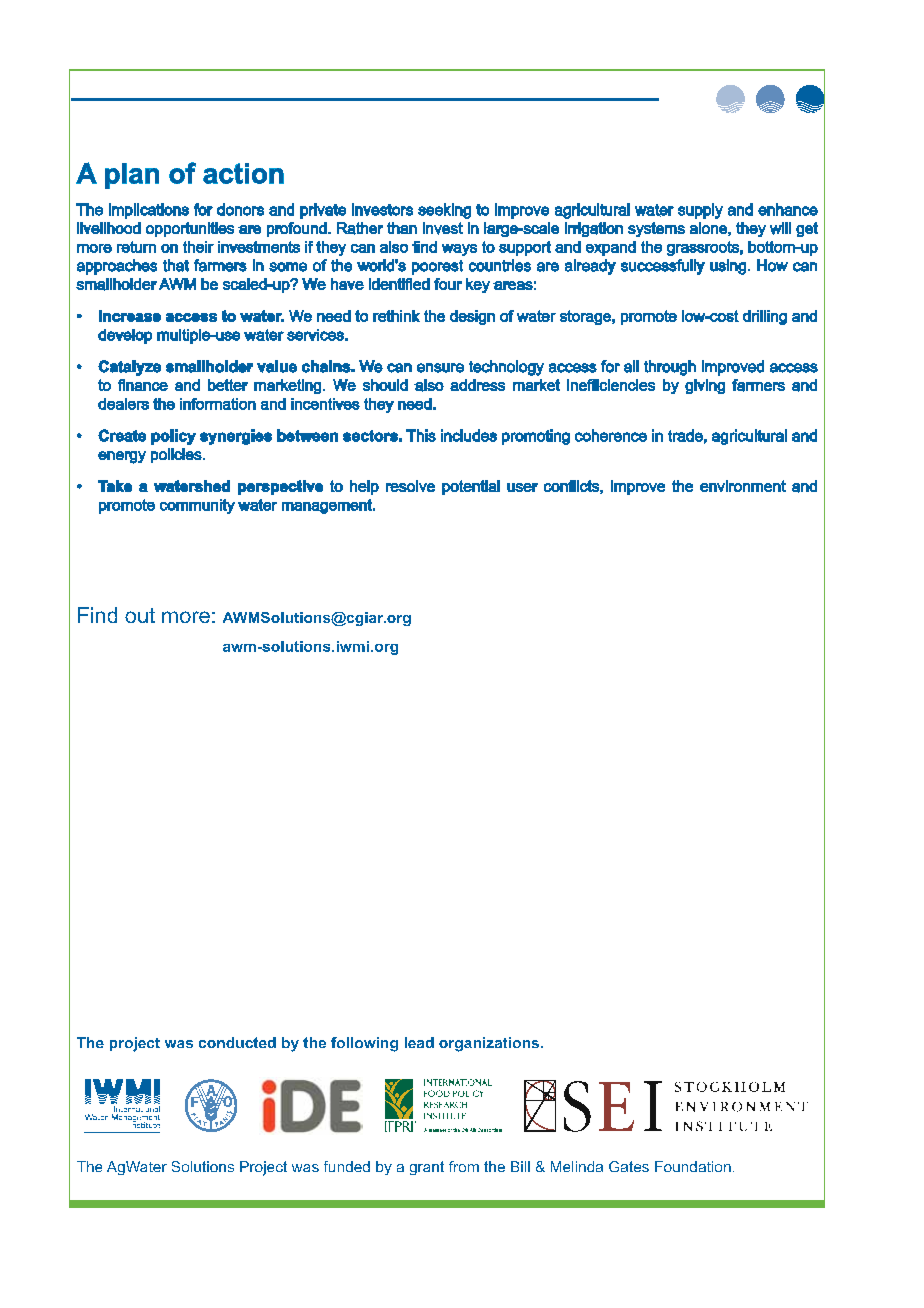 This image has width=924, height=1308. I want to click on conducted, so click(237, 1042).
